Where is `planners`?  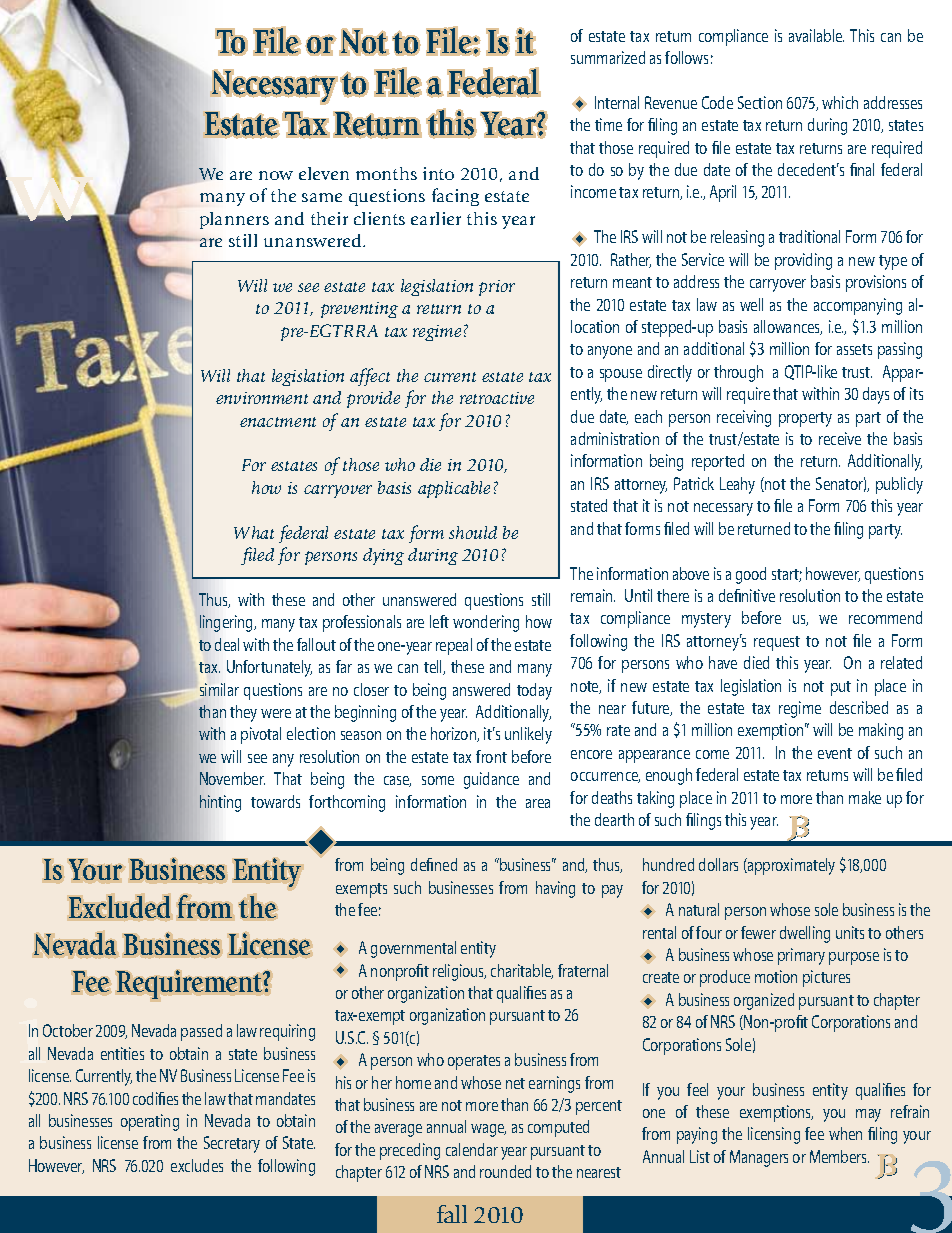 planners is located at coordinates (234, 220).
